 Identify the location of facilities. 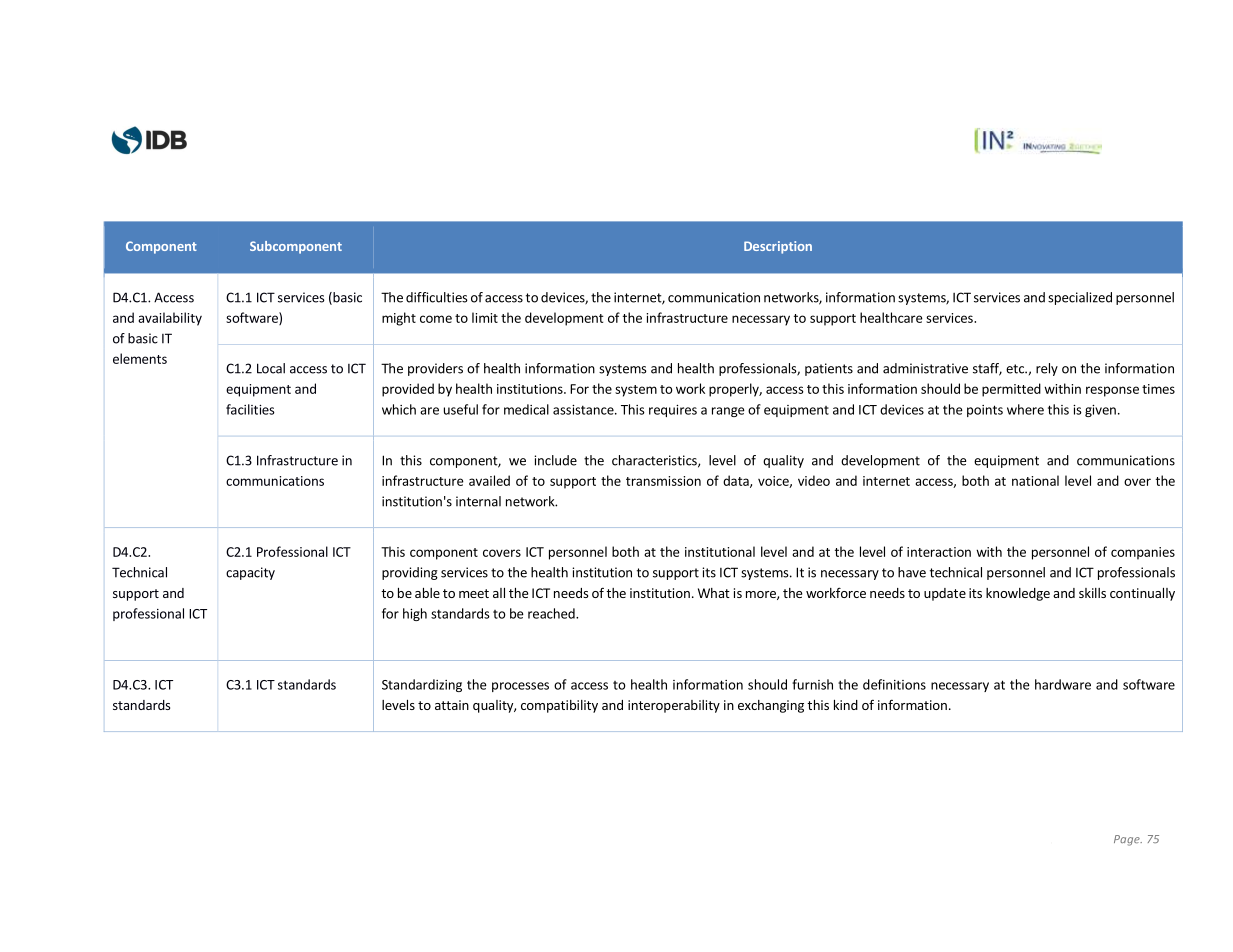
(250, 409).
